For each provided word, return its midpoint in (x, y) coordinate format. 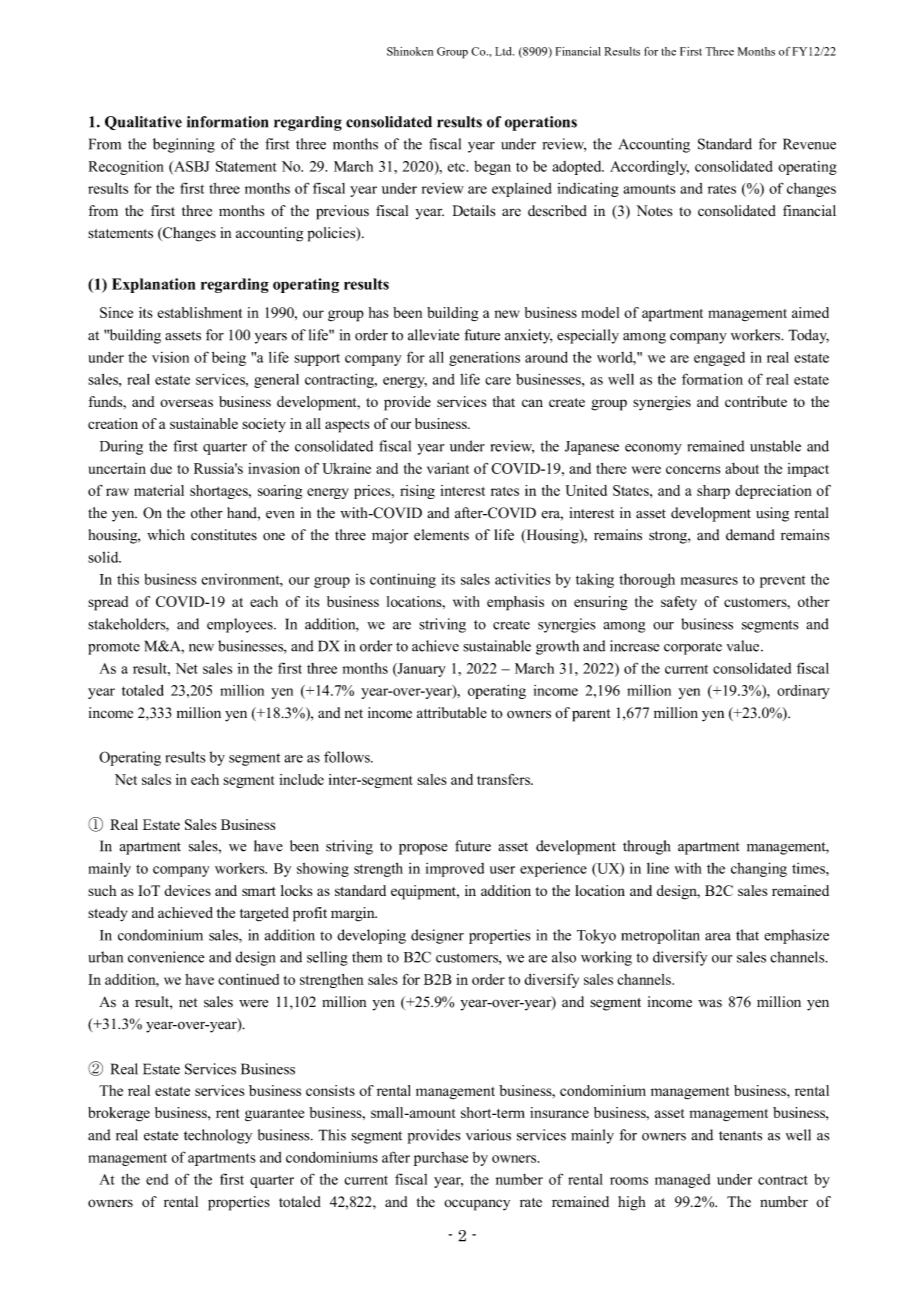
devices (187, 890)
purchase (441, 1159)
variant (448, 468)
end (157, 1179)
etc (457, 167)
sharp (713, 492)
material (159, 490)
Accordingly (649, 167)
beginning (184, 145)
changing (759, 869)
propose (423, 849)
